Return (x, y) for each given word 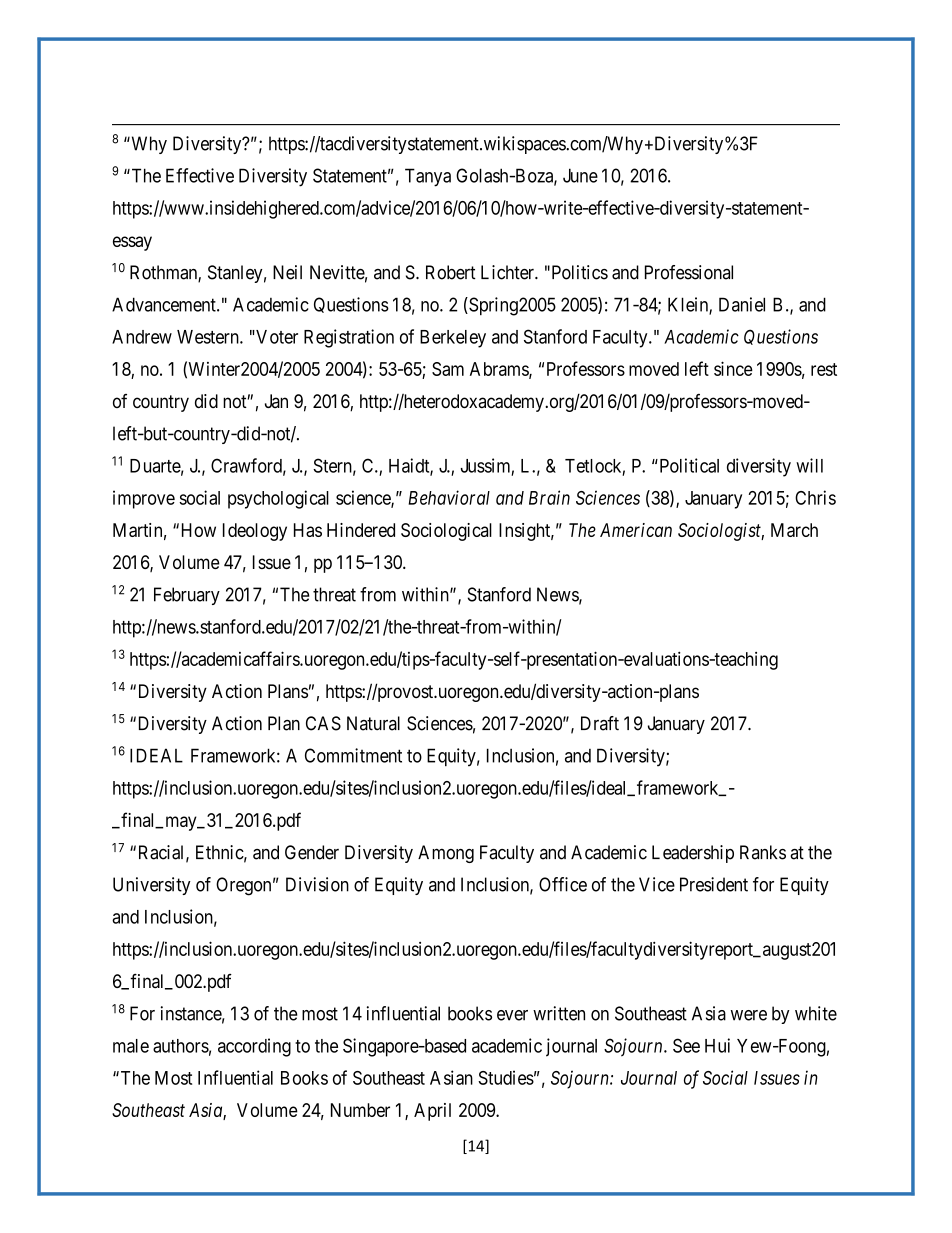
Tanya (428, 177)
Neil (287, 272)
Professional (689, 272)
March (794, 530)
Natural (373, 723)
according (254, 1047)
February (187, 596)
